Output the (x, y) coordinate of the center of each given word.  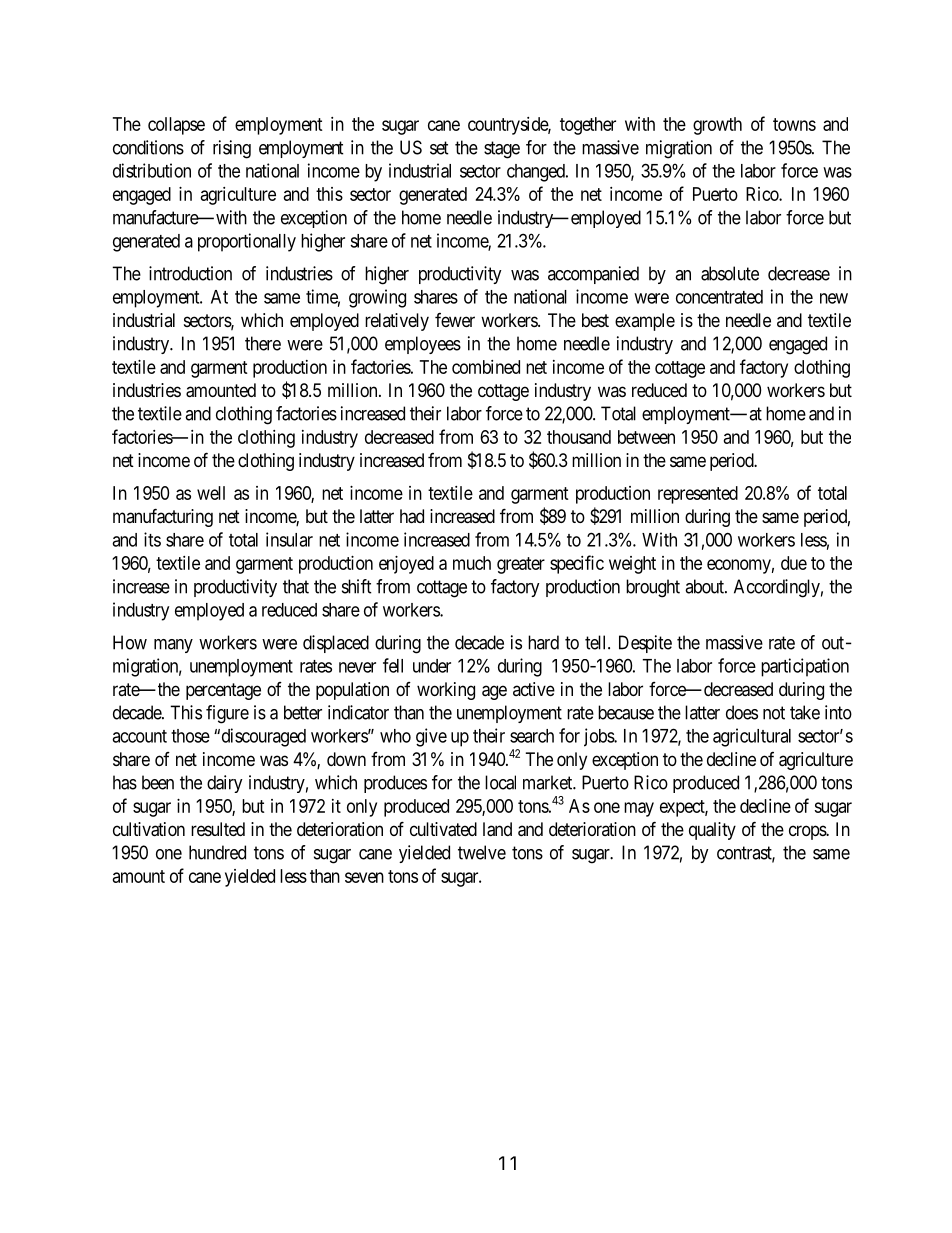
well (211, 493)
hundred (217, 852)
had (412, 516)
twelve (482, 852)
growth (717, 126)
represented (698, 495)
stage (502, 150)
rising (232, 149)
